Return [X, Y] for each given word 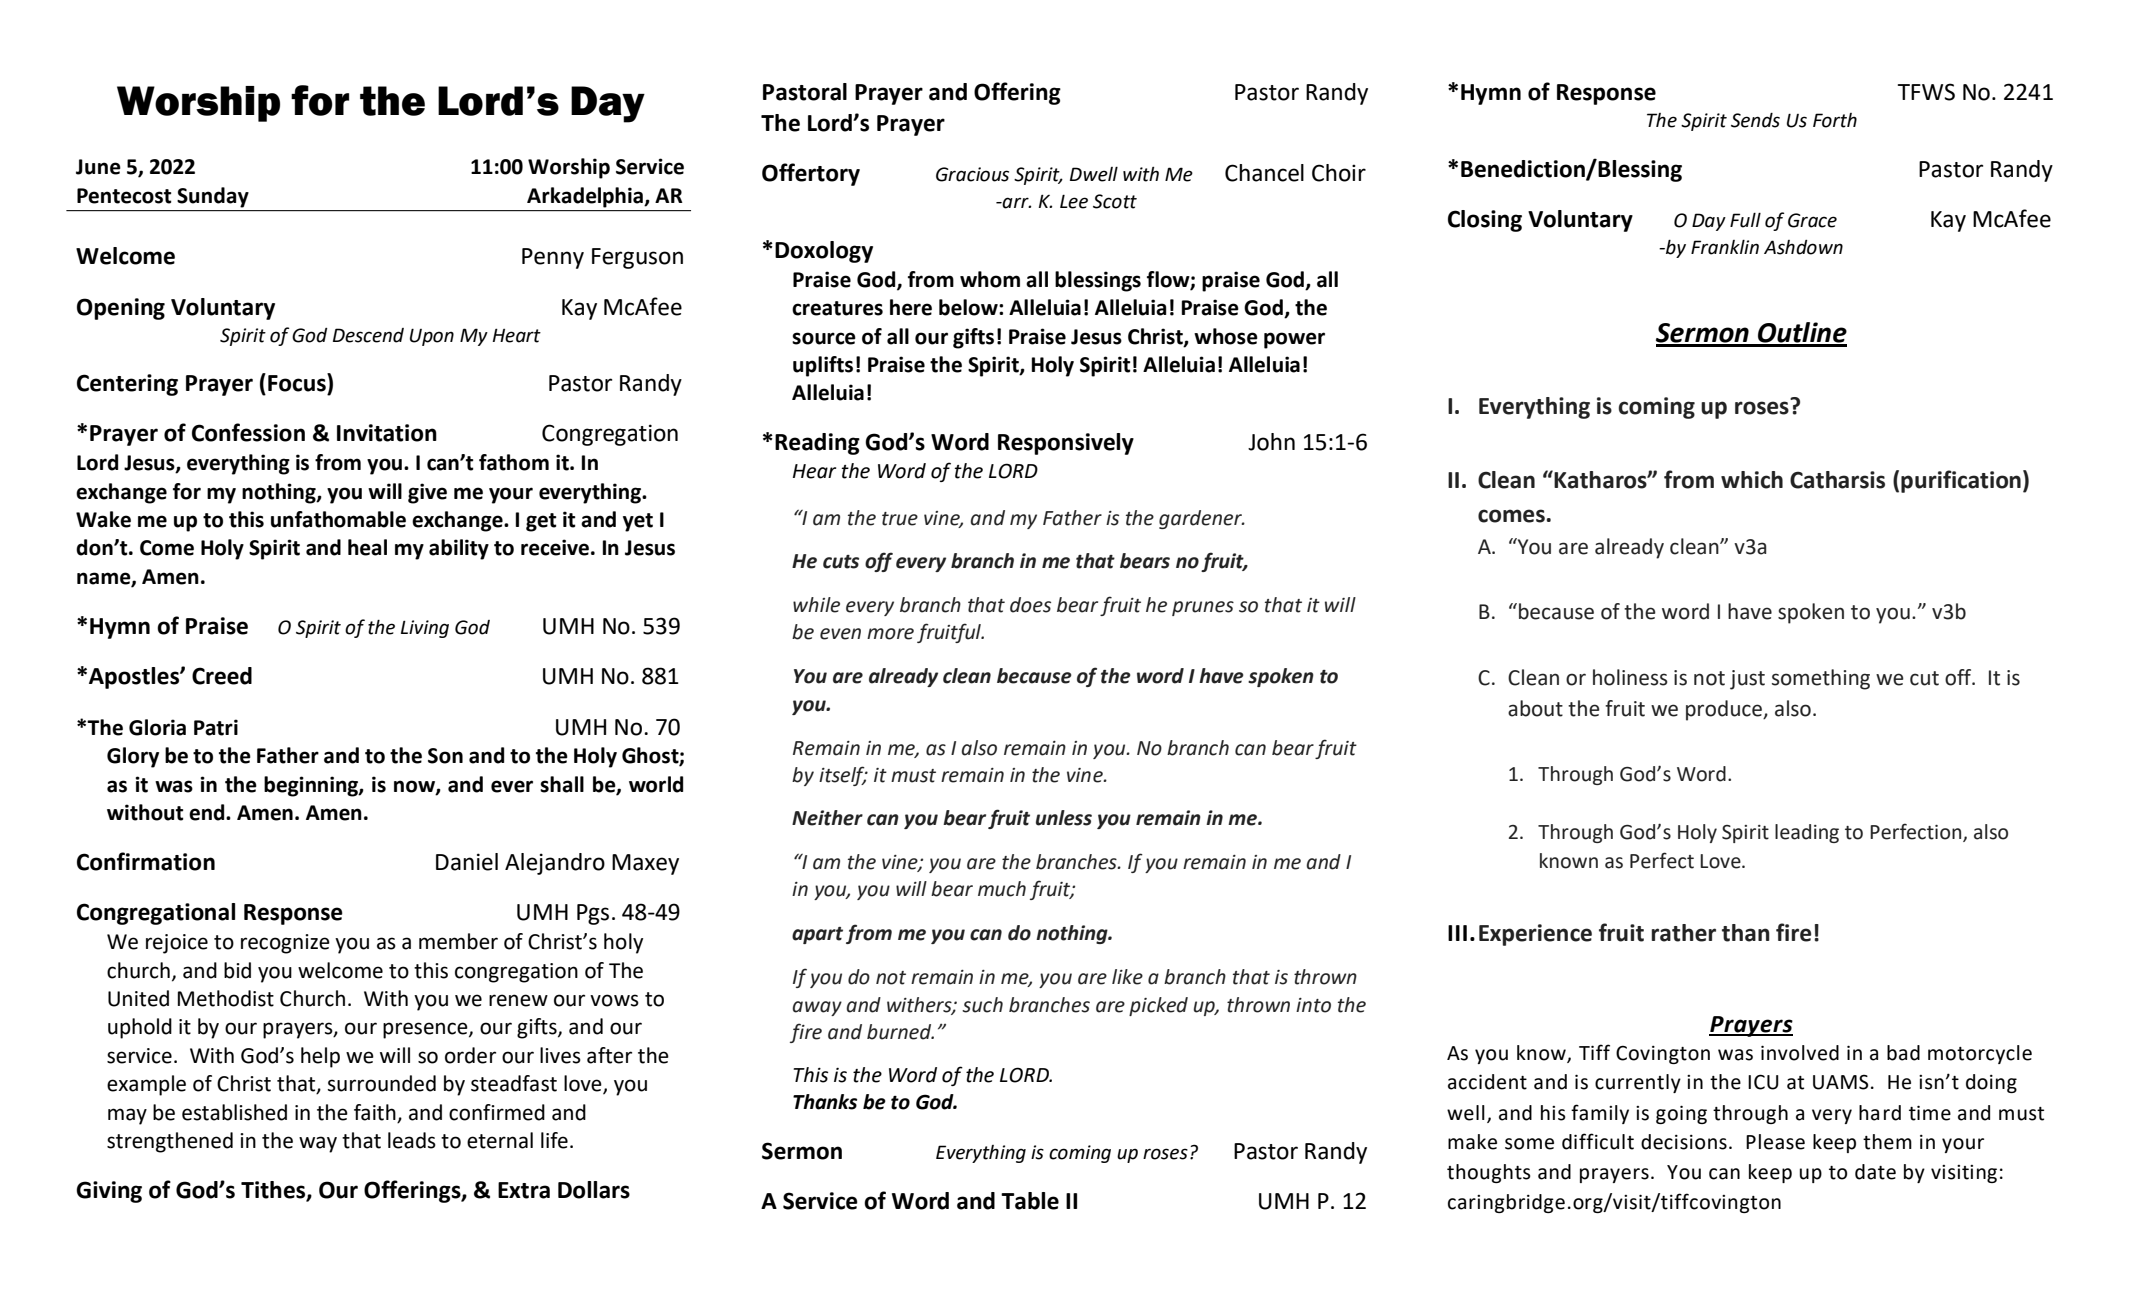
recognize [285, 944]
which [1752, 480]
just [1747, 680]
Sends [1755, 120]
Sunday [213, 197]
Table [1030, 1201]
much [1002, 889]
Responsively [1066, 444]
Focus [298, 382]
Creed [222, 676]
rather [1683, 933]
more [890, 634]
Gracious [972, 174]
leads [412, 1140]
